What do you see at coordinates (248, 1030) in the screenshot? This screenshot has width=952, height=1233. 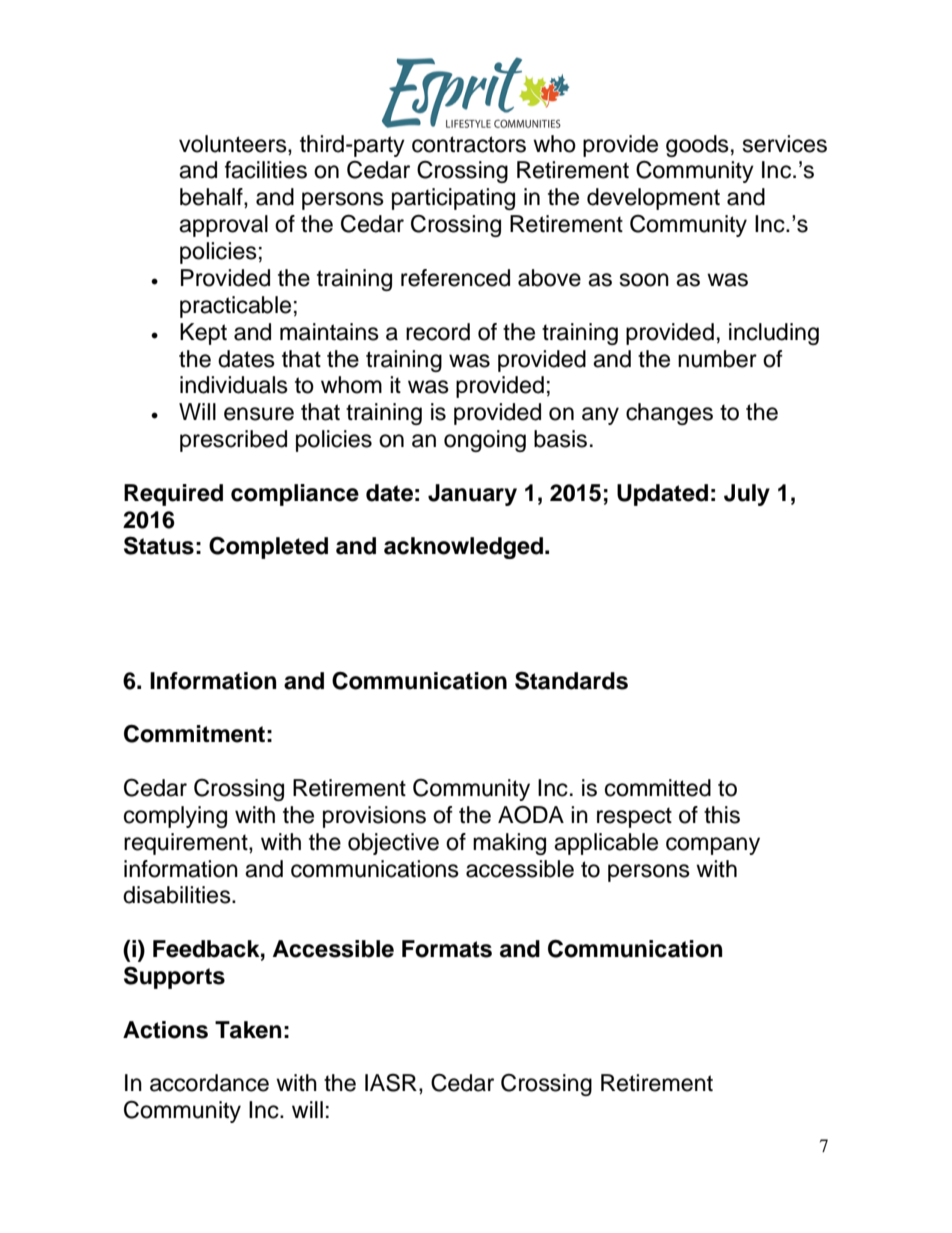 I see `Taken` at bounding box center [248, 1030].
